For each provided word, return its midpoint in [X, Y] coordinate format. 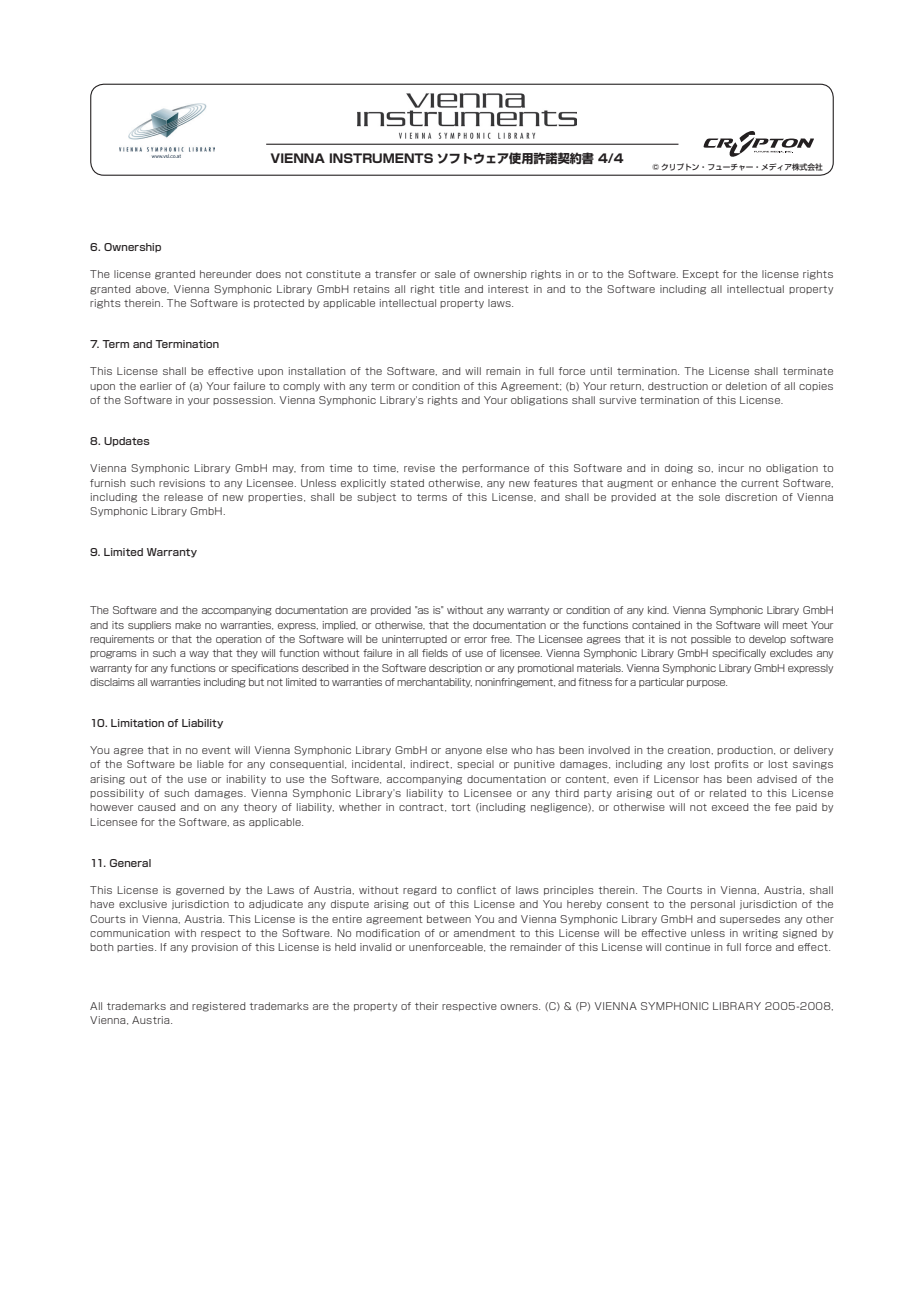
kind [658, 610]
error [475, 640]
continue [687, 947]
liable [210, 764]
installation [317, 371]
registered [218, 1007]
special [475, 764]
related [728, 793]
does [268, 274]
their [426, 1006]
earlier [156, 386]
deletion [746, 386]
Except [701, 274]
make [188, 625]
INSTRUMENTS [381, 158]
